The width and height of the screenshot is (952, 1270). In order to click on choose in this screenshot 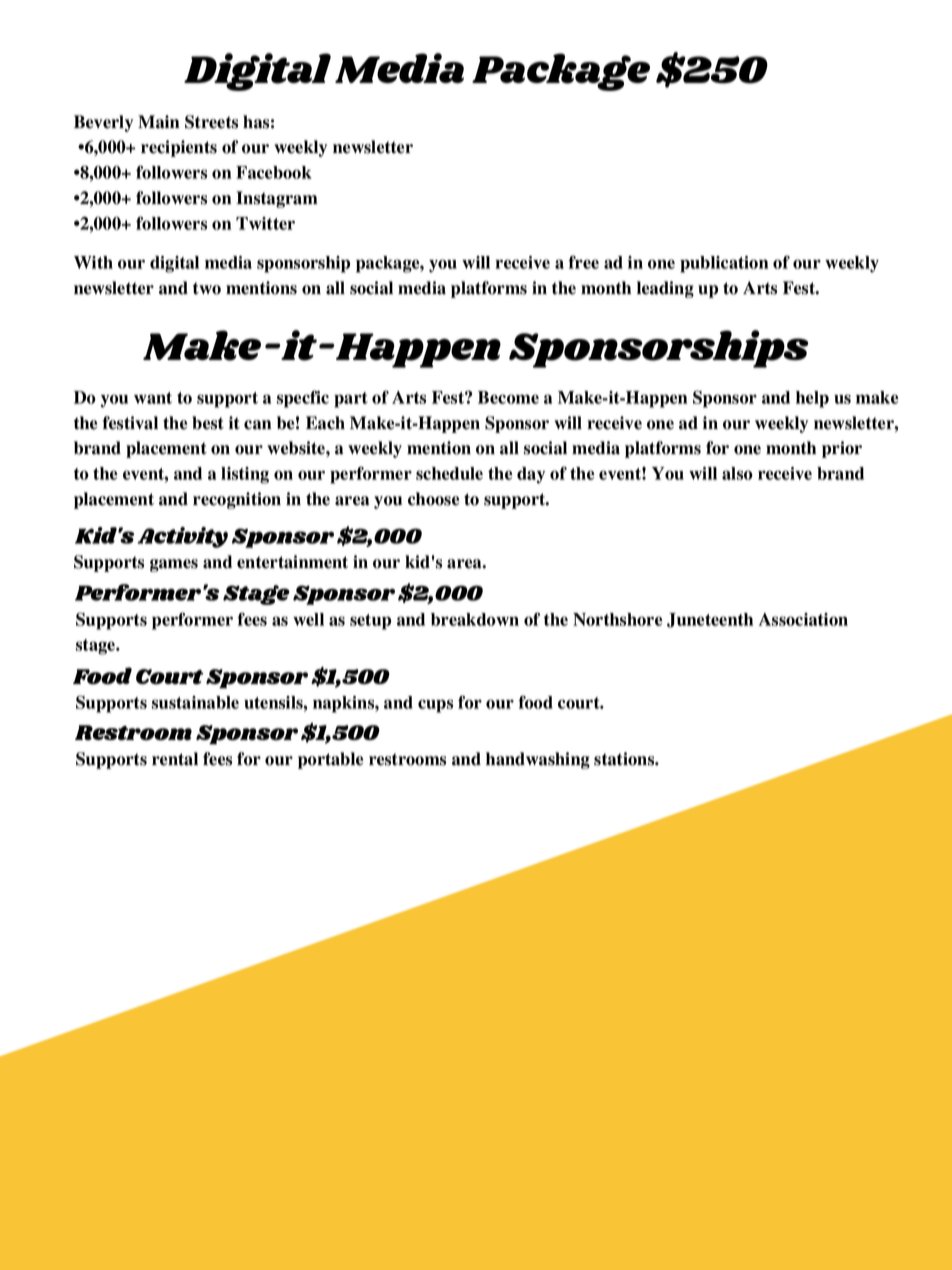, I will do `click(433, 499)`.
